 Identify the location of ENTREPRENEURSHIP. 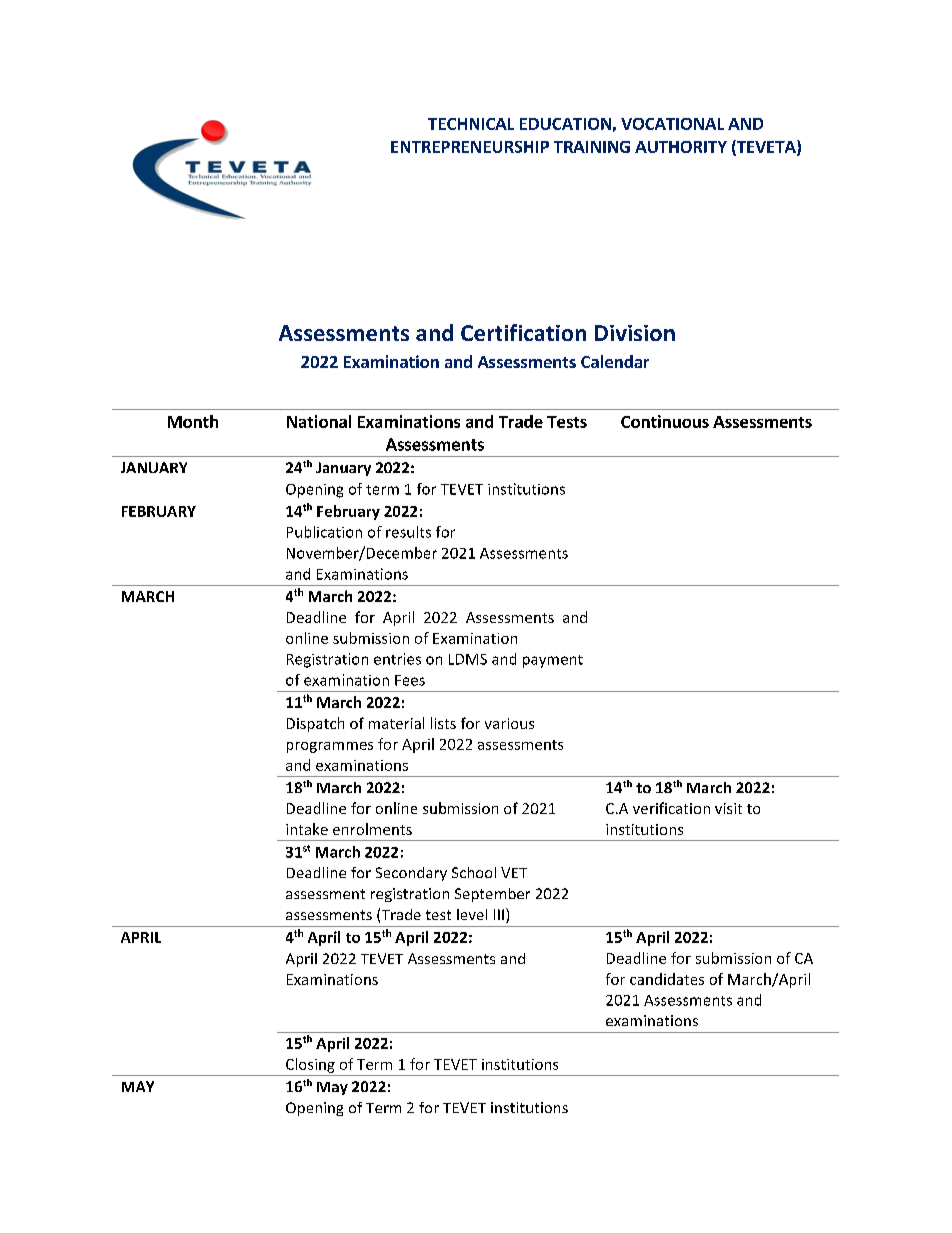
(470, 147).
